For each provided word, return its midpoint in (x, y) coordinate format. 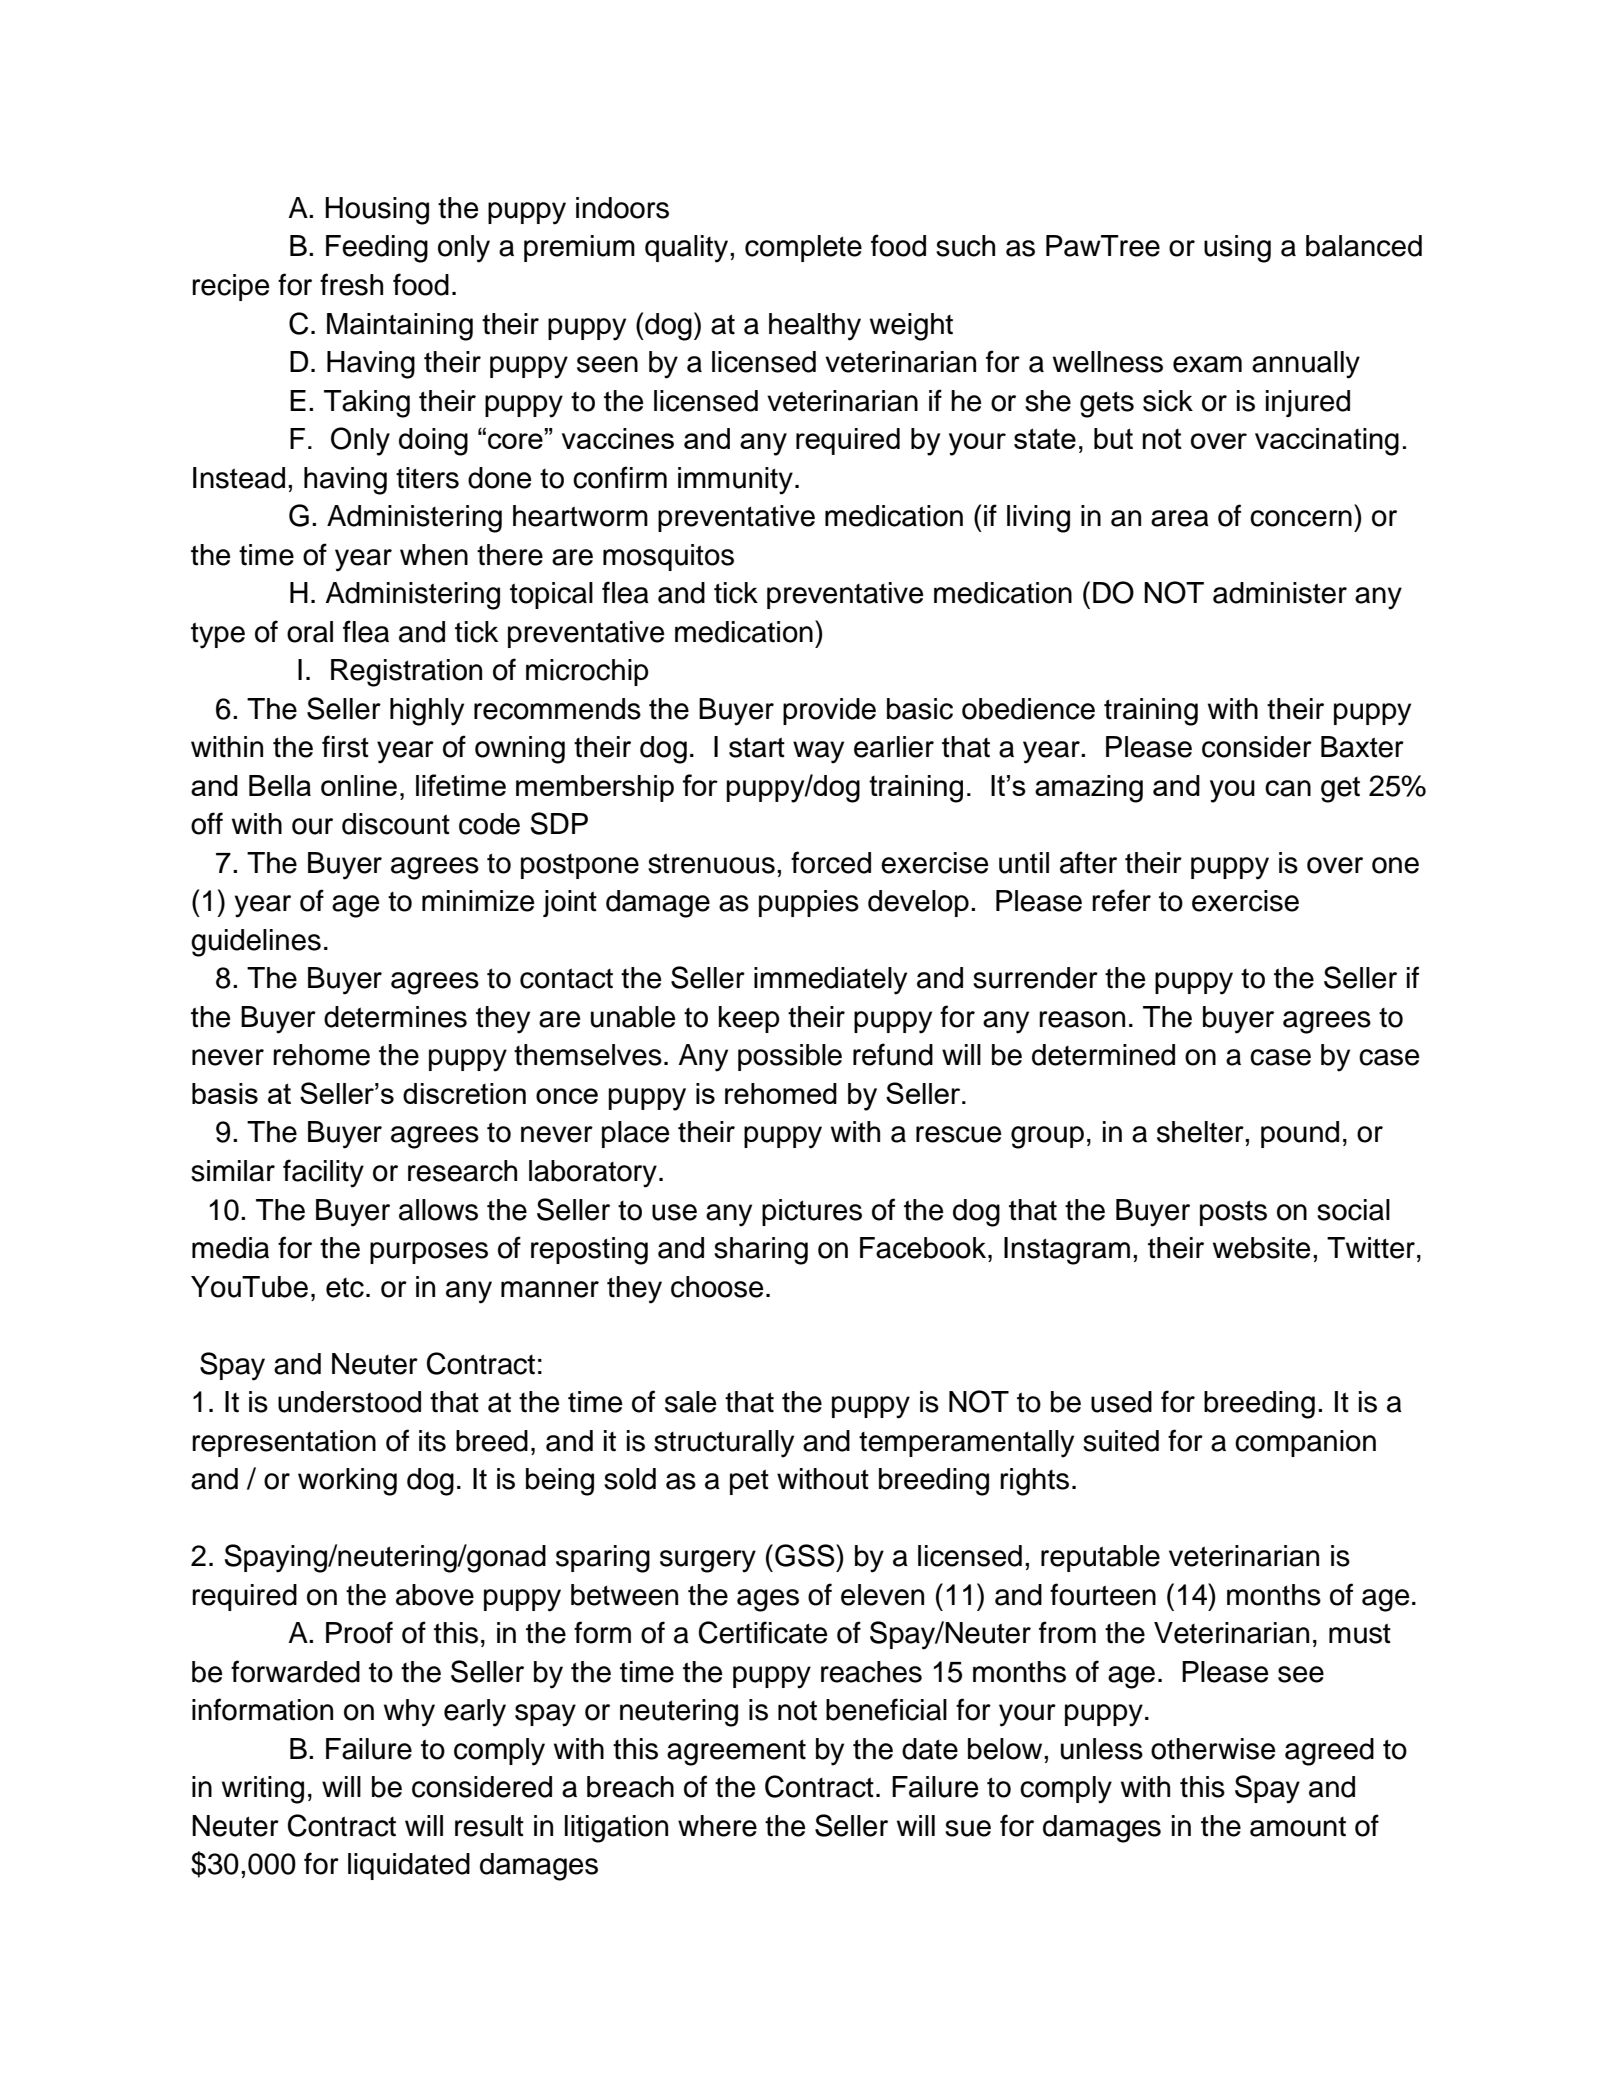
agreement (736, 1752)
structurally (724, 1444)
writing (263, 1790)
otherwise (1213, 1749)
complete (803, 248)
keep (749, 1019)
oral (310, 632)
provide (829, 711)
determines (395, 1017)
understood (349, 1402)
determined (1103, 1055)
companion (1305, 1443)
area (1180, 518)
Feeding (377, 249)
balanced (1364, 246)
